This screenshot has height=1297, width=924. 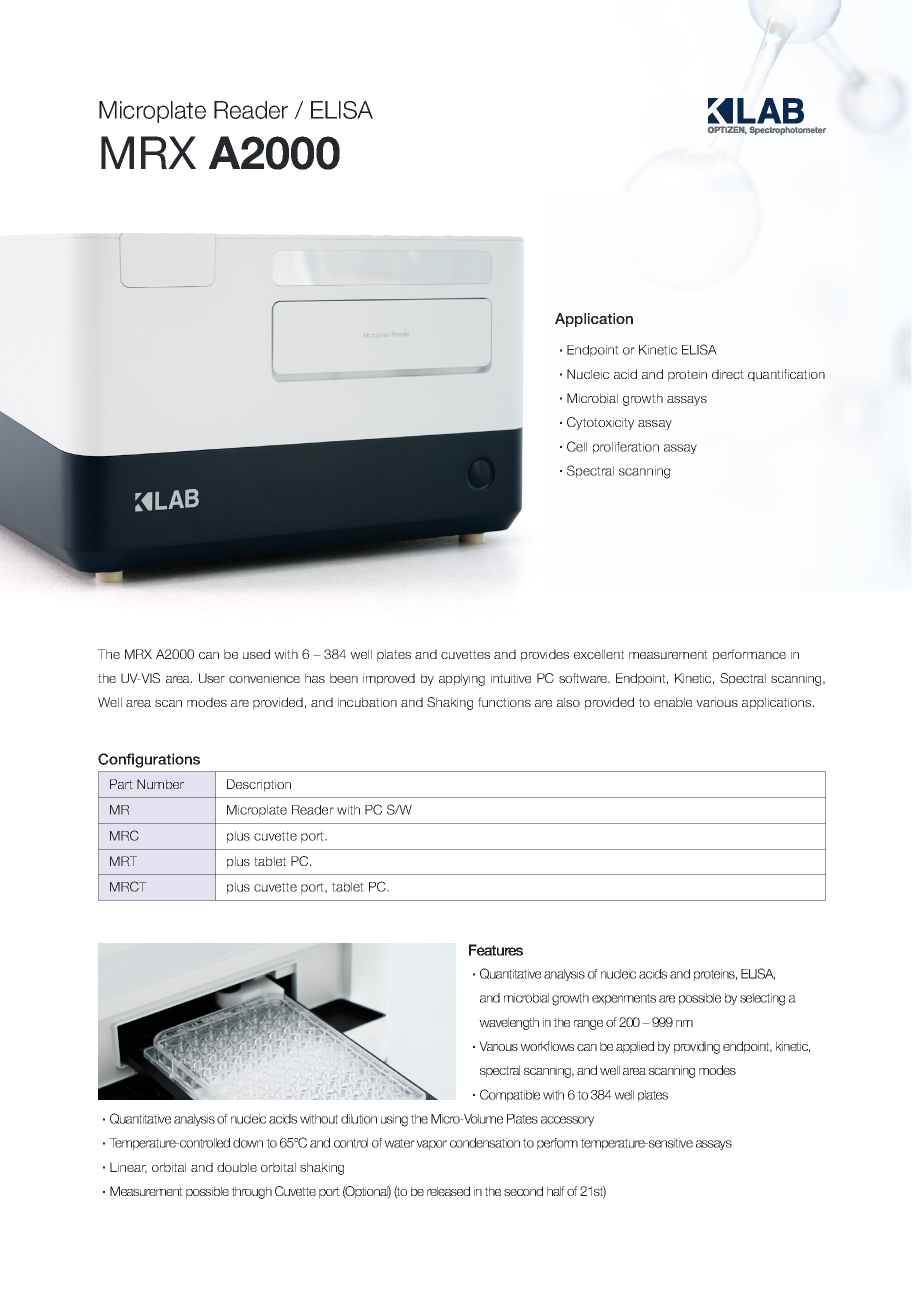 What do you see at coordinates (568, 702) in the screenshot?
I see `also` at bounding box center [568, 702].
